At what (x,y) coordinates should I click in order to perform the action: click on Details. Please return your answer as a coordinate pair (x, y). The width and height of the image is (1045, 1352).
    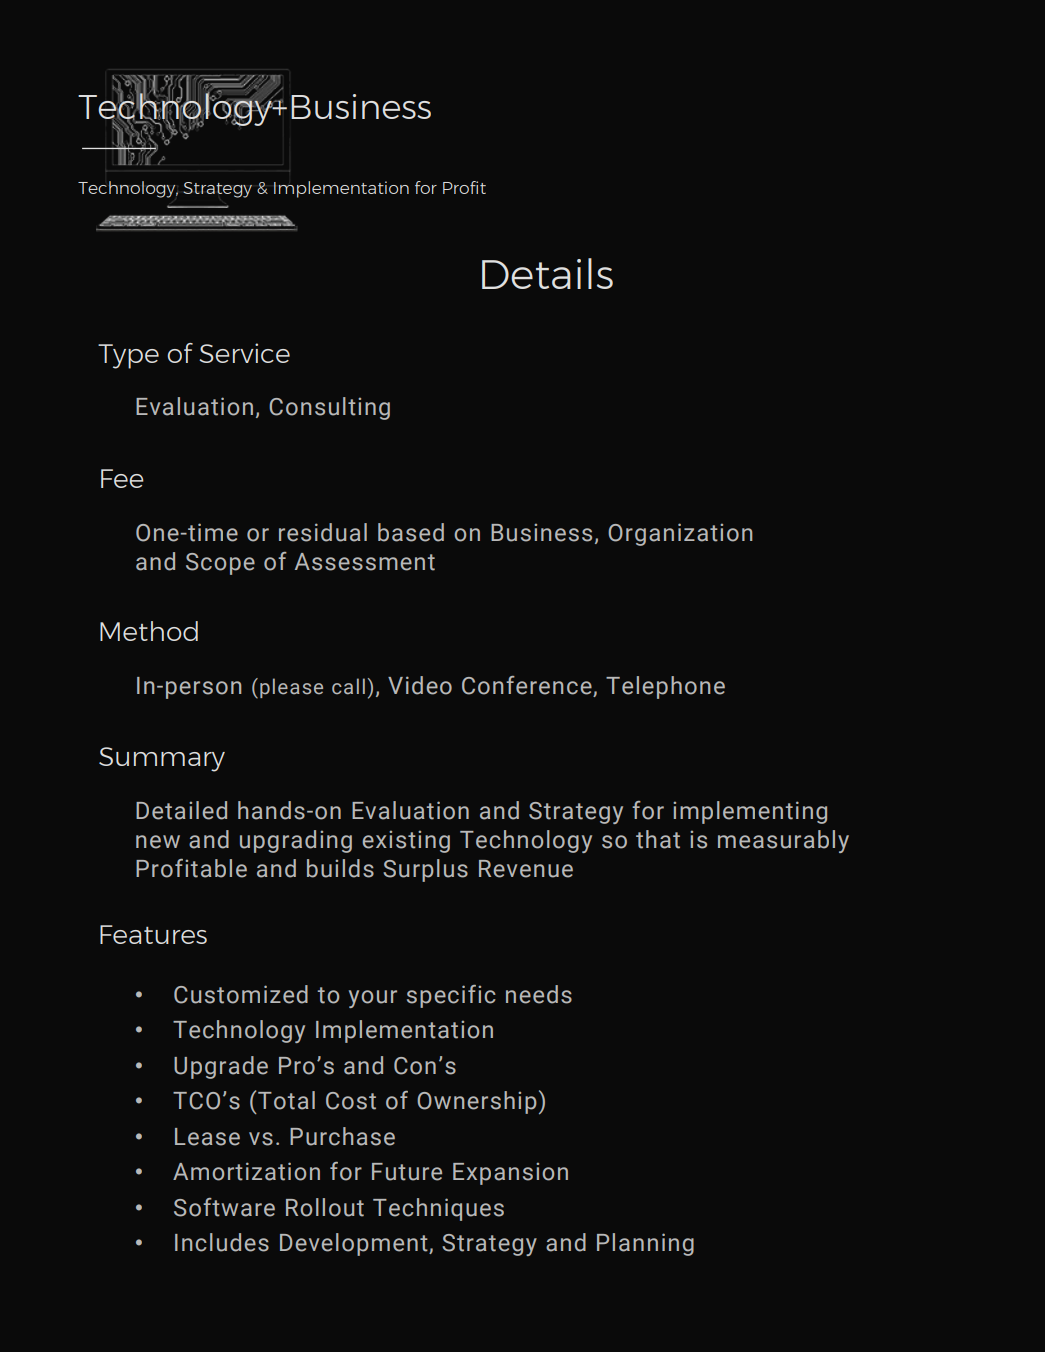
    Looking at the image, I should click on (547, 273).
